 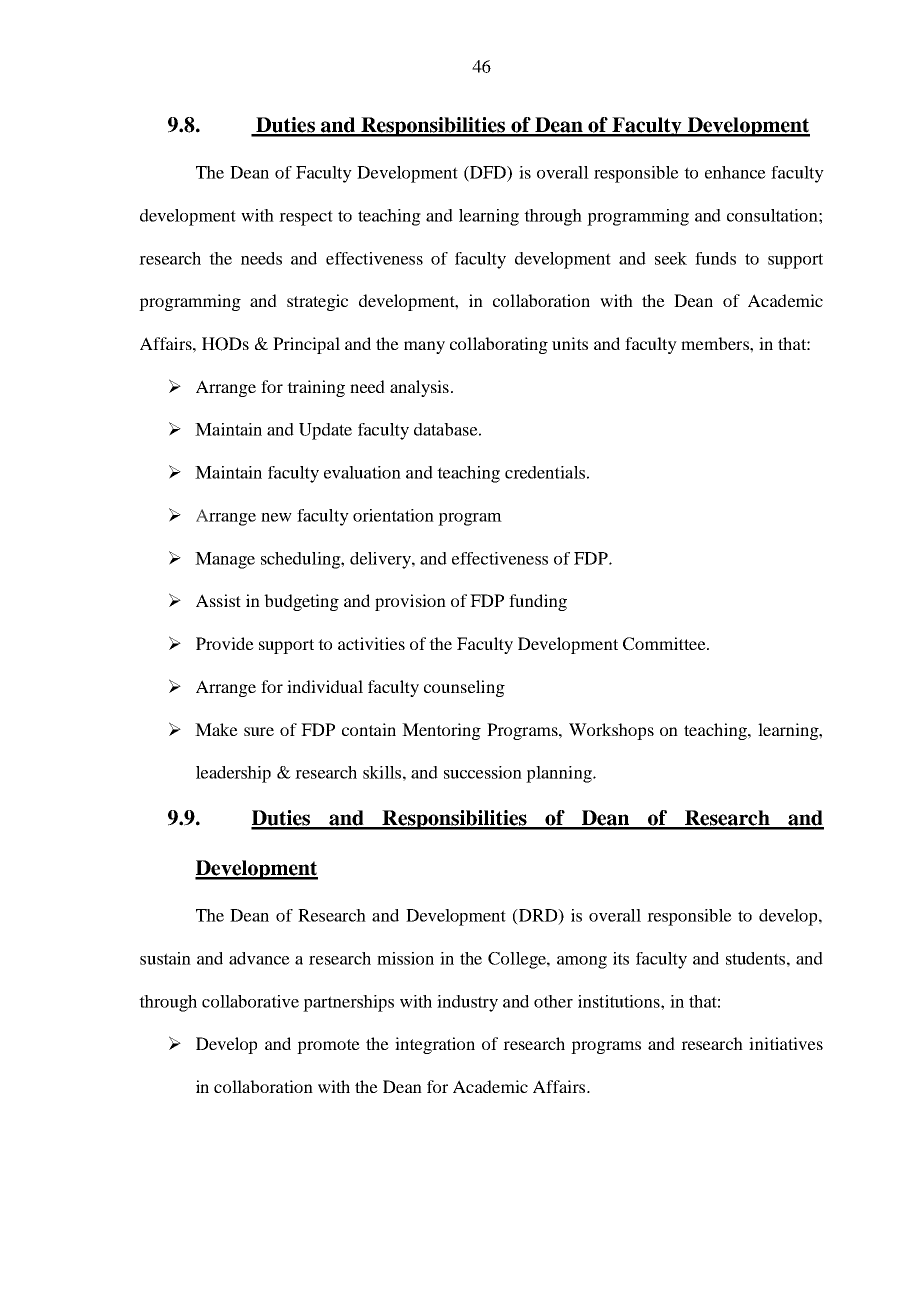 I want to click on Assist, so click(x=218, y=600).
